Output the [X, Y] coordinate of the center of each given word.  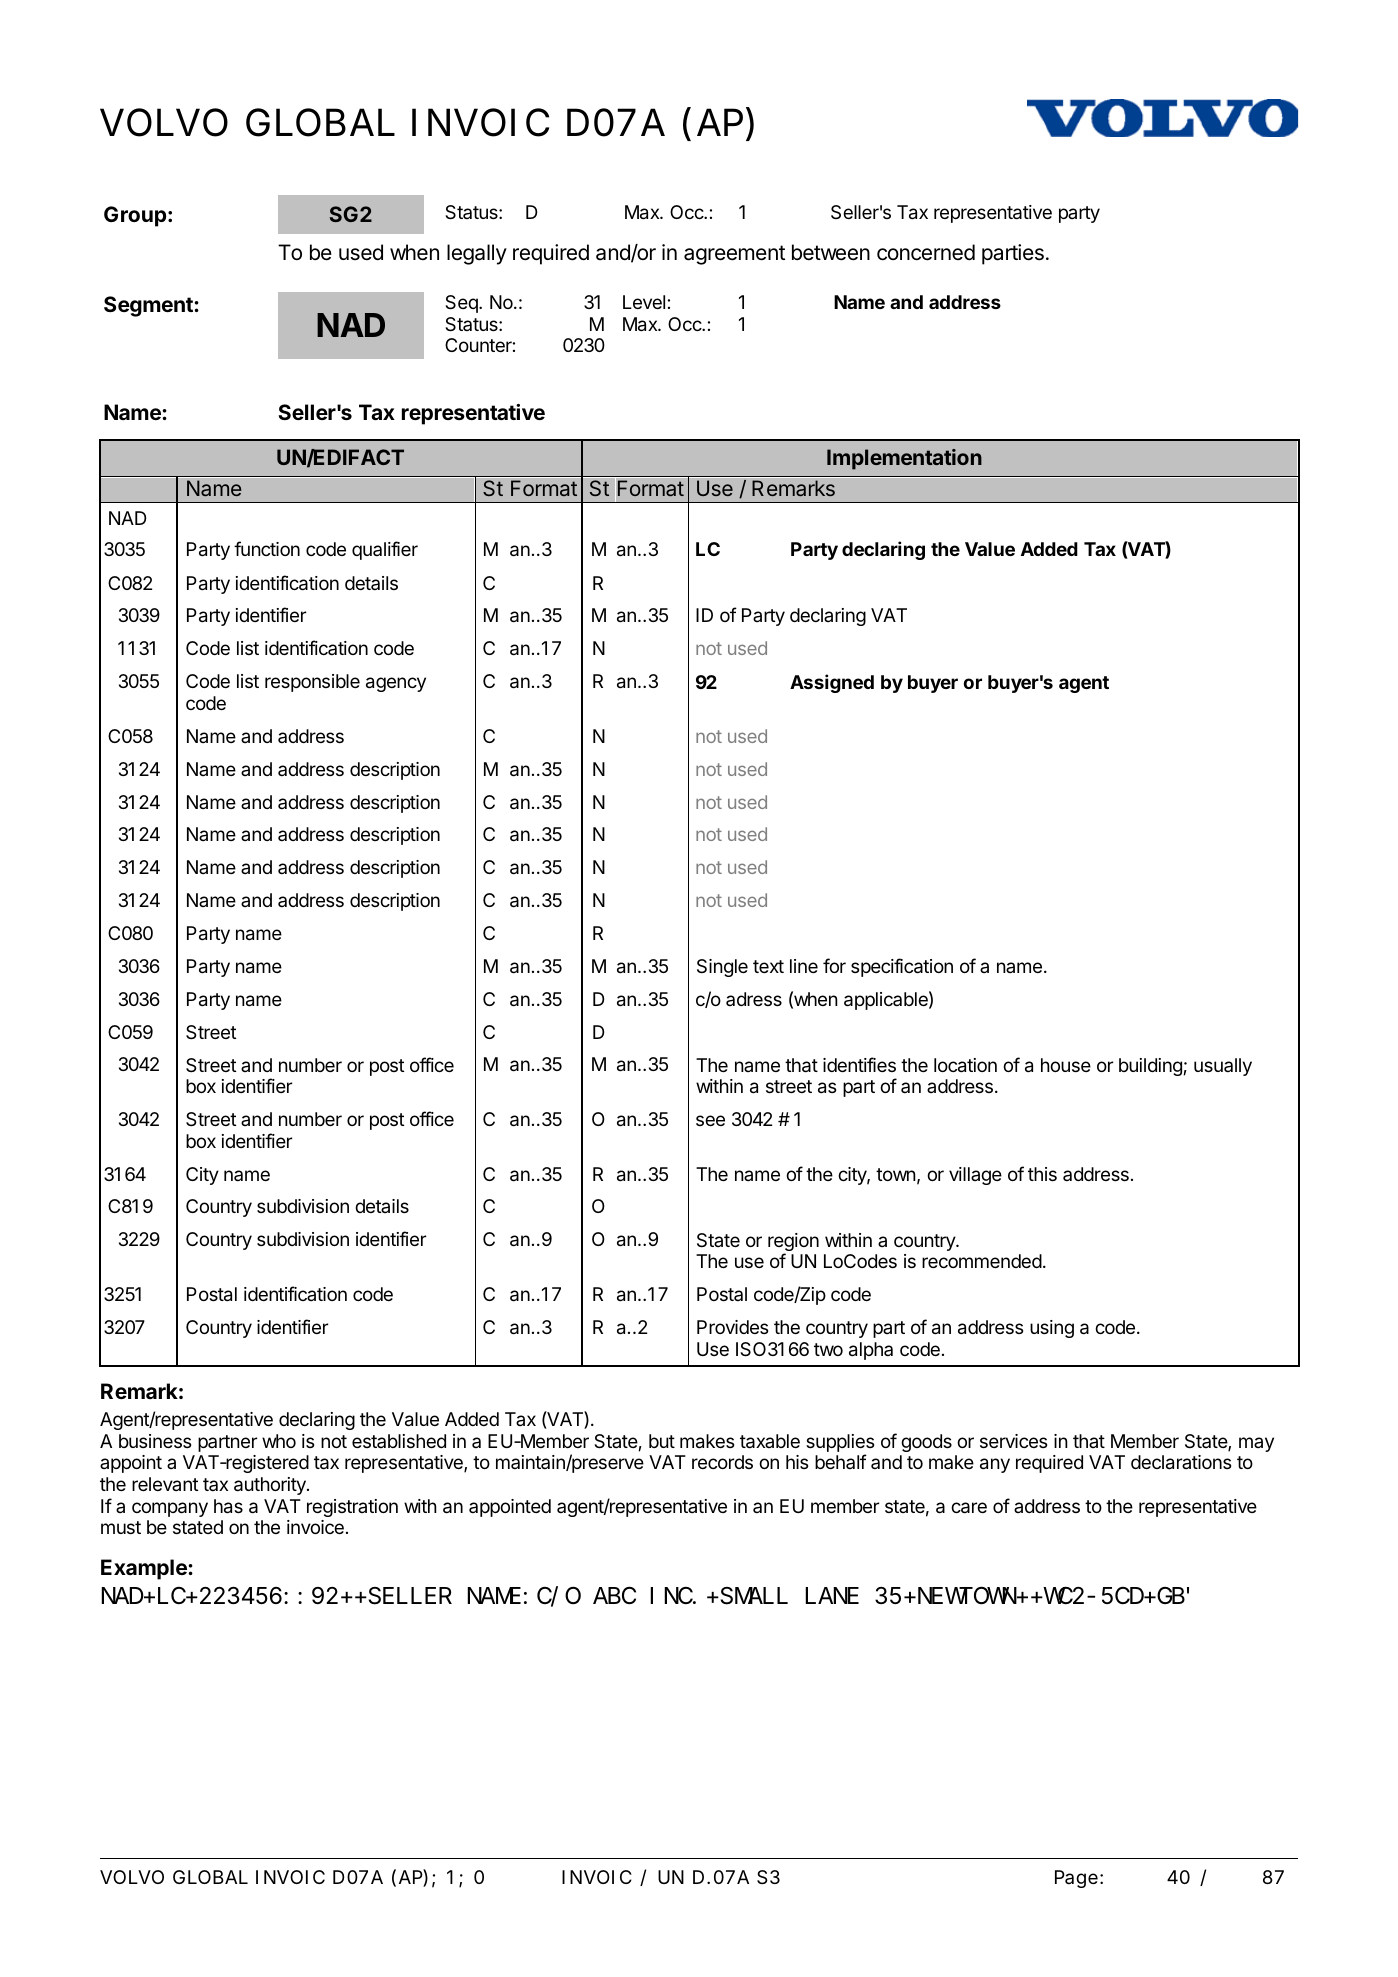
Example [145, 1569]
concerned [926, 252]
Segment [149, 306]
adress [754, 999]
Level [644, 302]
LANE [832, 1596]
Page [1078, 1879]
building [1150, 1067]
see [710, 1120]
